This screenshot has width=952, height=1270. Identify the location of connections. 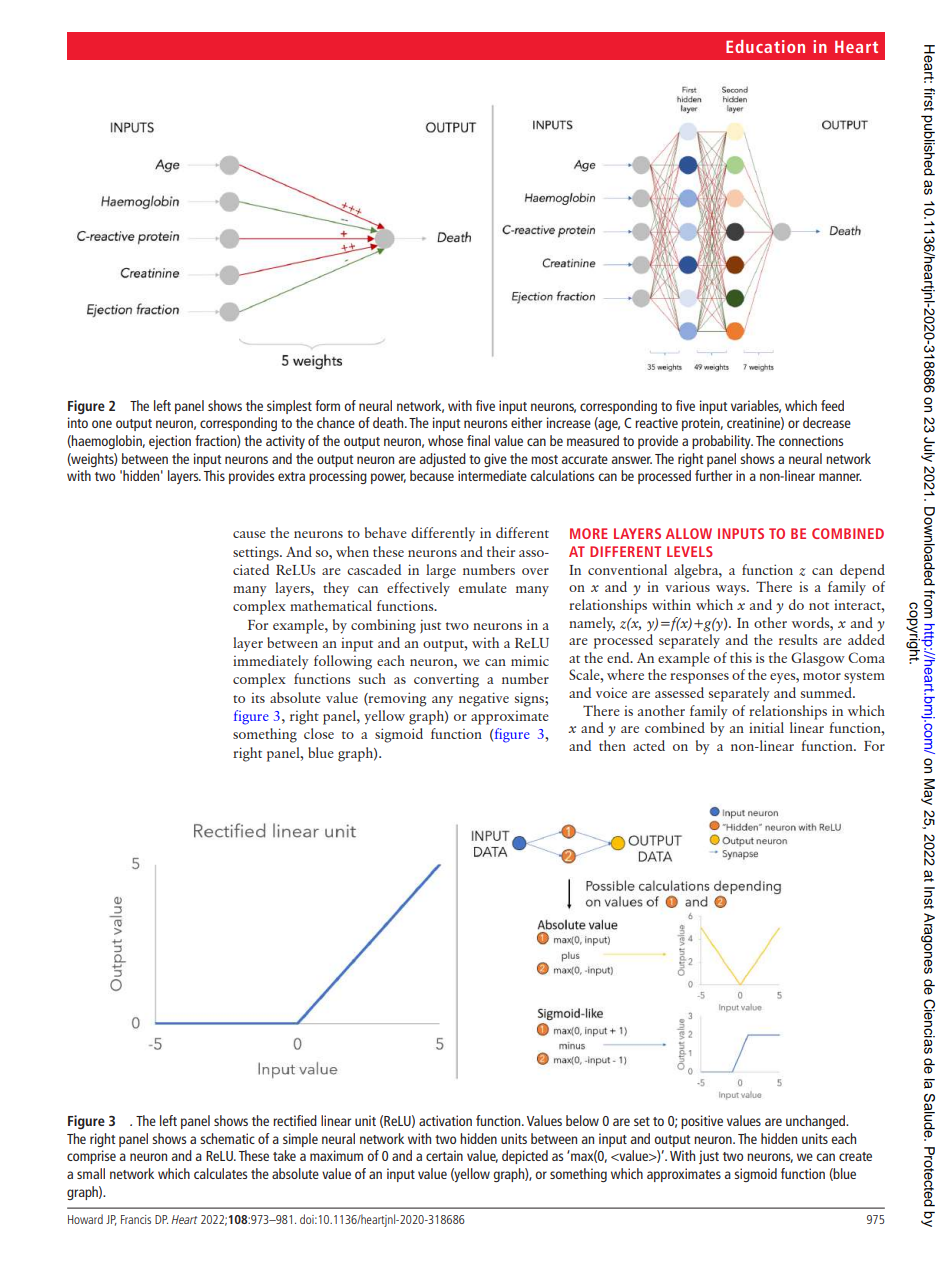
(811, 440).
